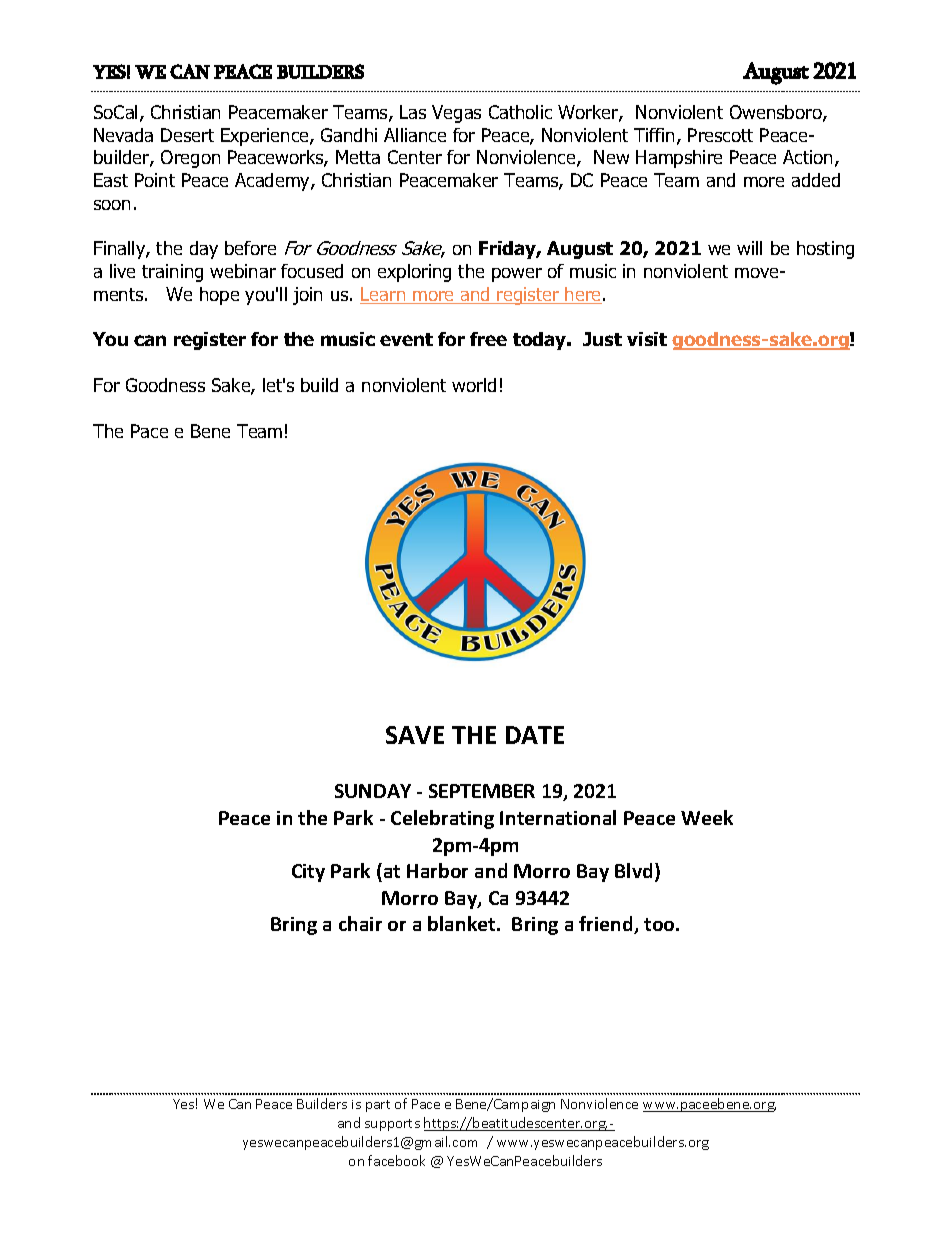 Image resolution: width=952 pixels, height=1233 pixels. What do you see at coordinates (219, 296) in the screenshot?
I see `hope` at bounding box center [219, 296].
